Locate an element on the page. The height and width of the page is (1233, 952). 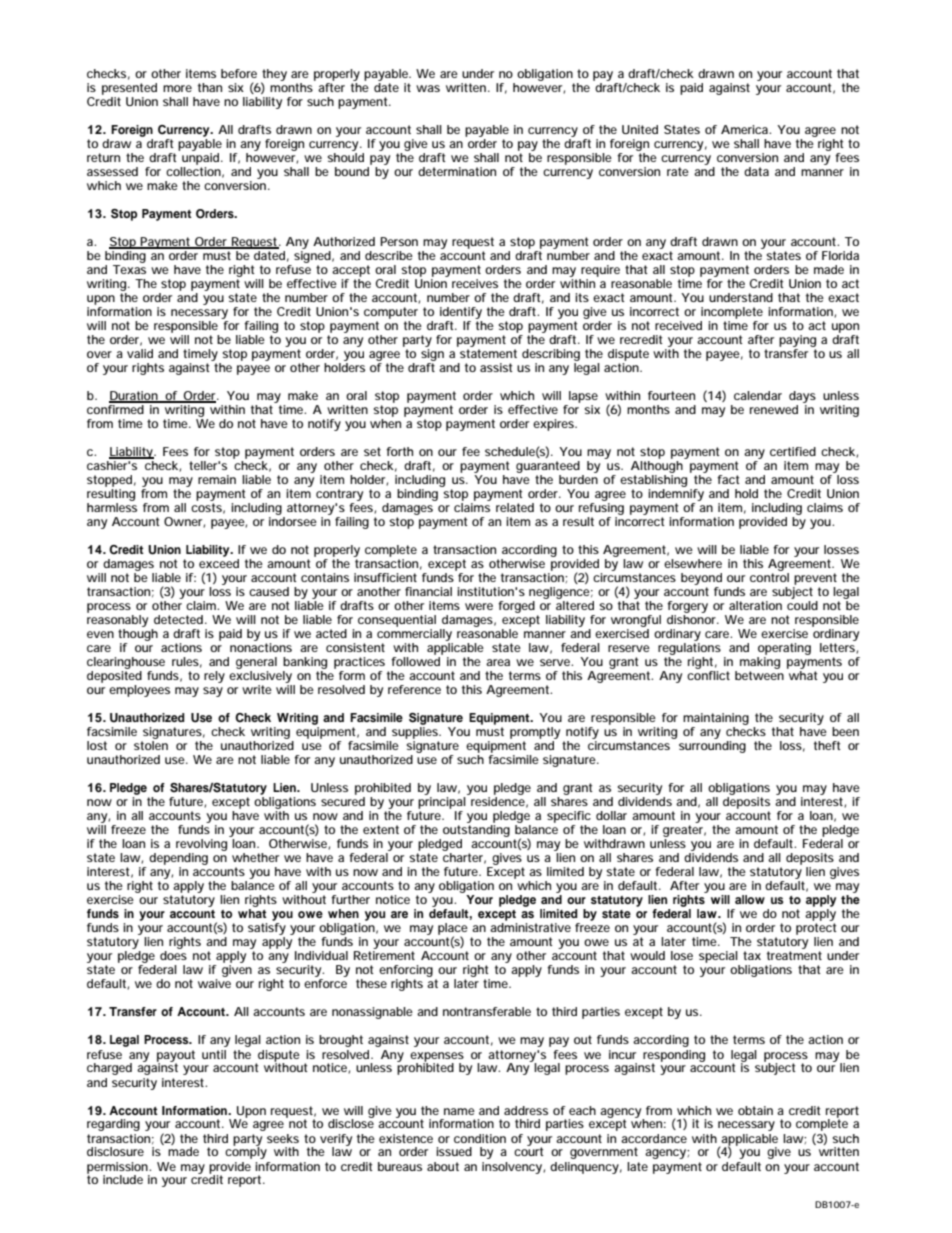
revolving is located at coordinates (201, 846).
